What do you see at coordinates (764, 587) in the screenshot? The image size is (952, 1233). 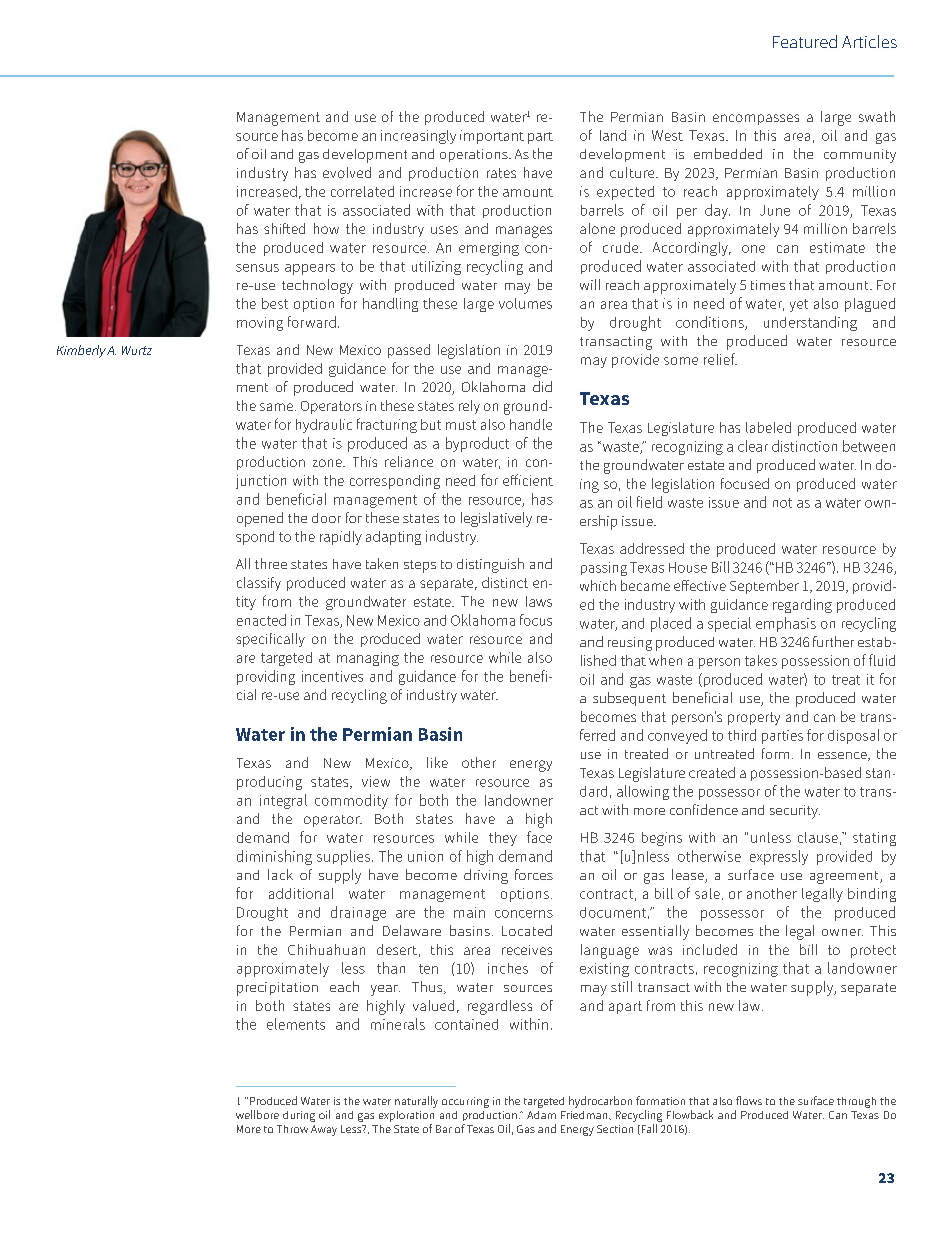 I see `September` at bounding box center [764, 587].
